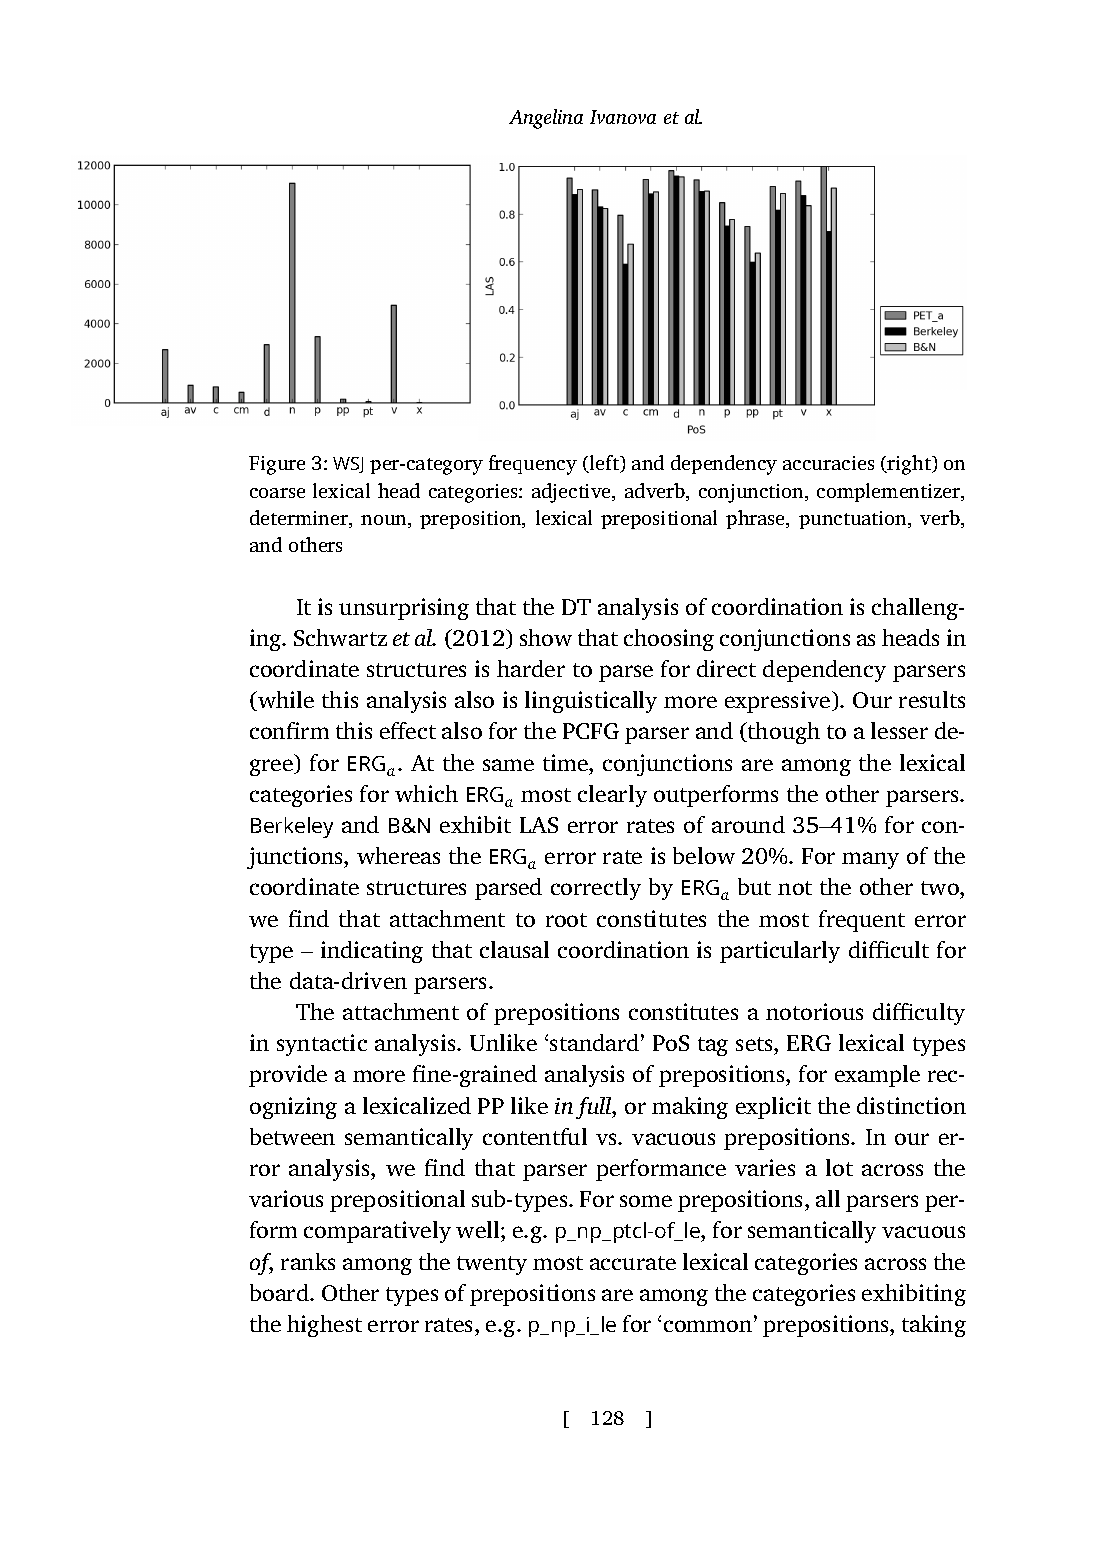  What do you see at coordinates (828, 463) in the screenshot?
I see `accuracies` at bounding box center [828, 463].
